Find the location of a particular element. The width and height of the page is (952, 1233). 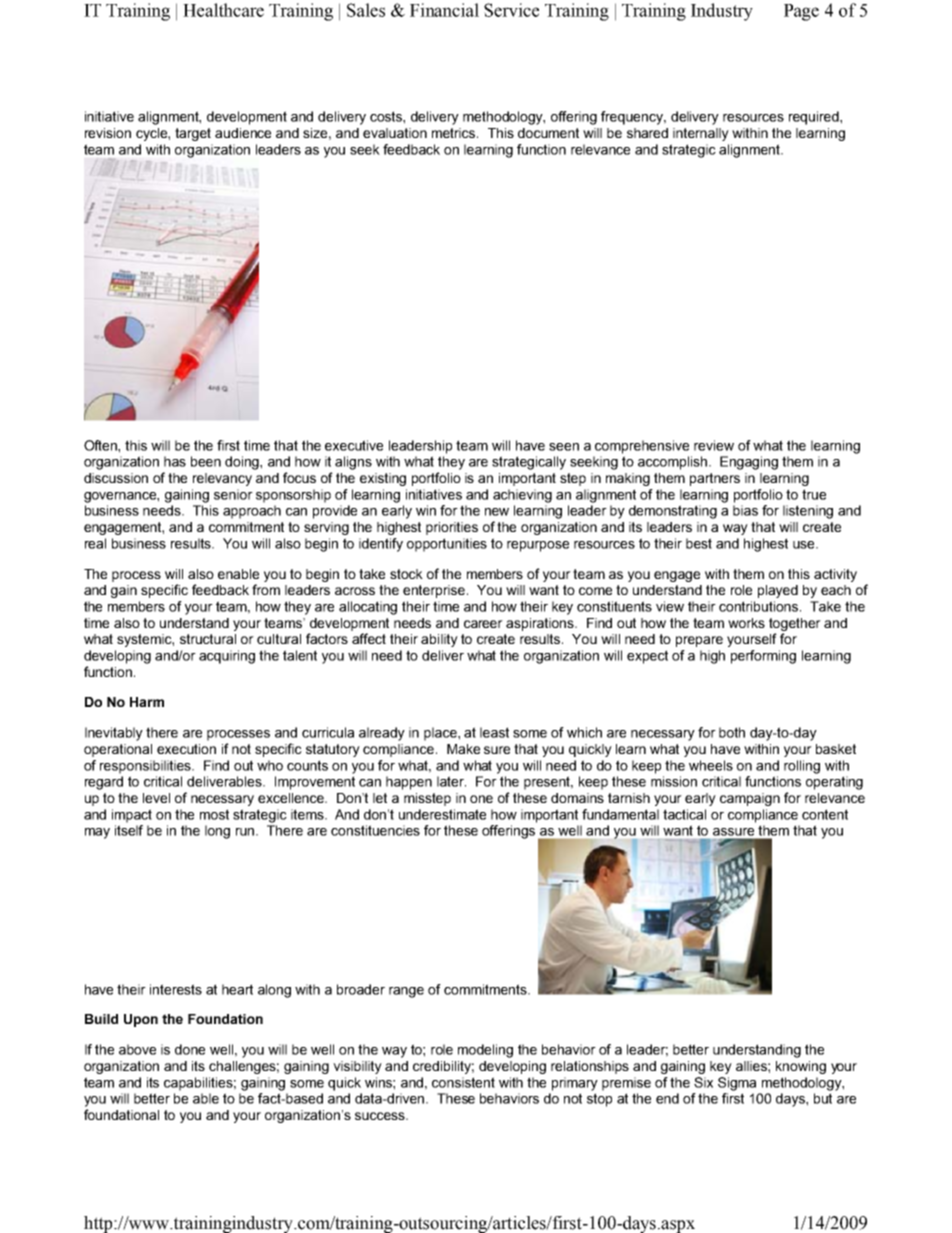

Healthcare is located at coordinates (223, 10).
